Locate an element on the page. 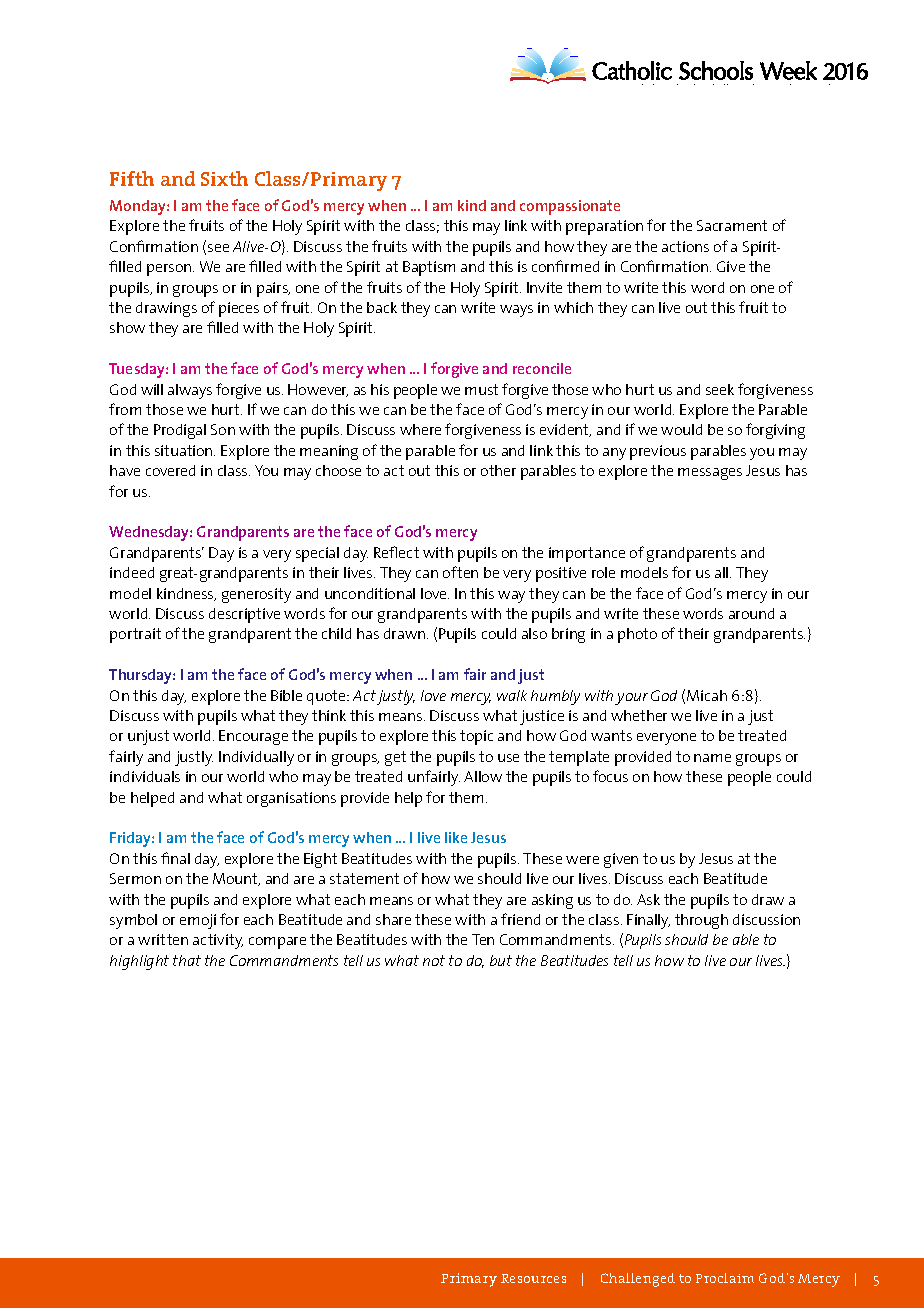  Encourage is located at coordinates (253, 737).
